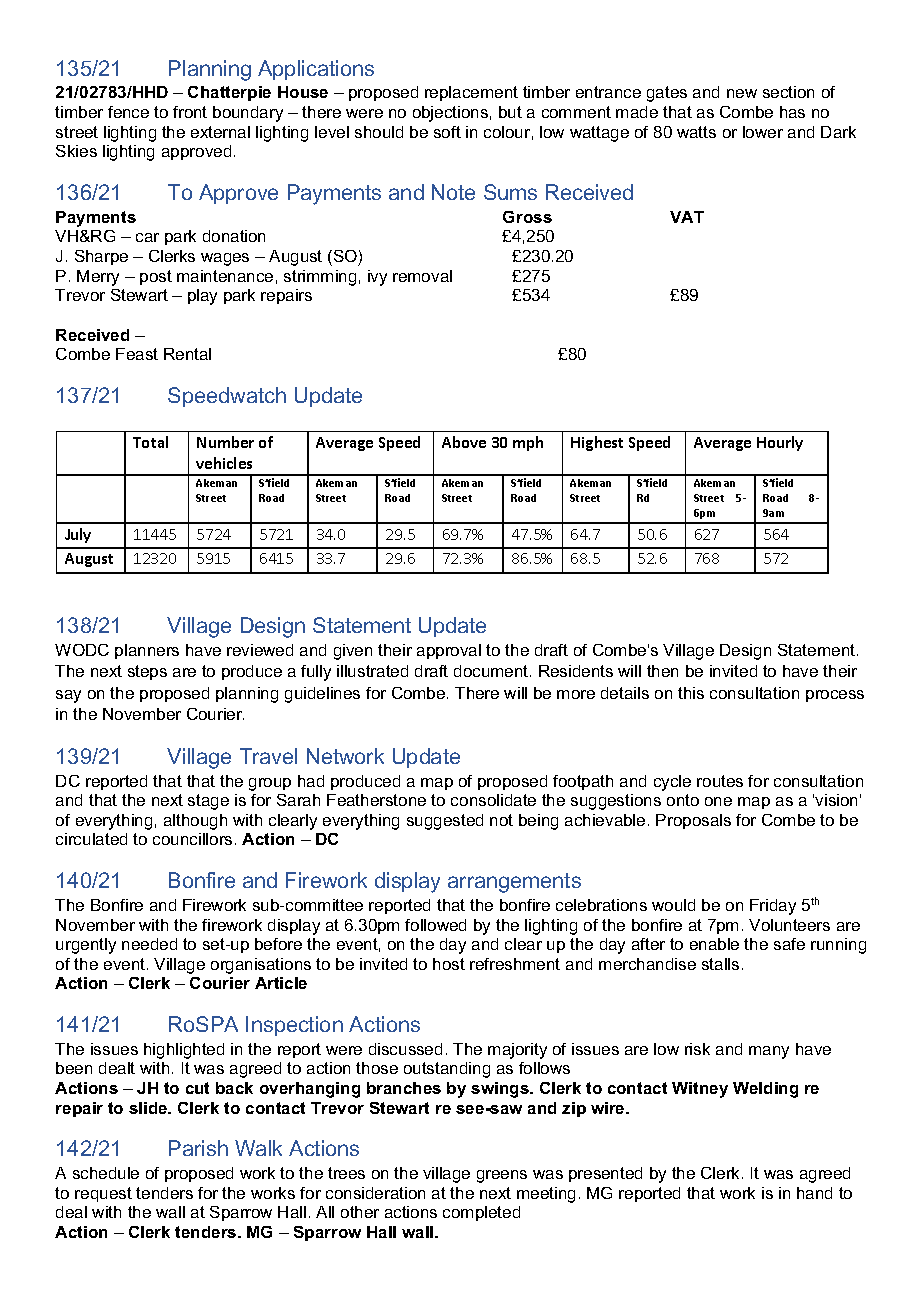  I want to click on front, so click(190, 112).
